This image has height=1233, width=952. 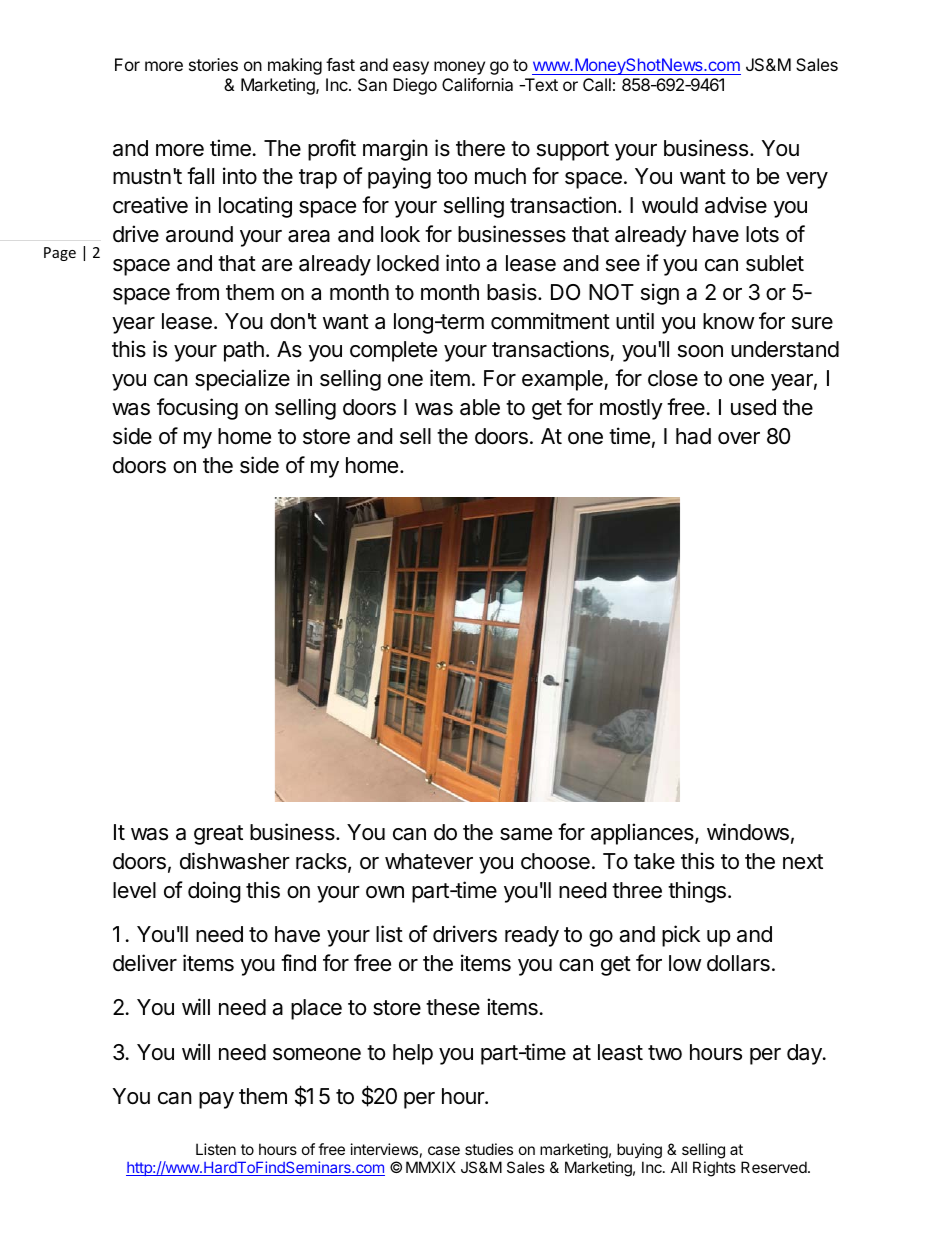 What do you see at coordinates (213, 64) in the image?
I see `stories` at bounding box center [213, 64].
